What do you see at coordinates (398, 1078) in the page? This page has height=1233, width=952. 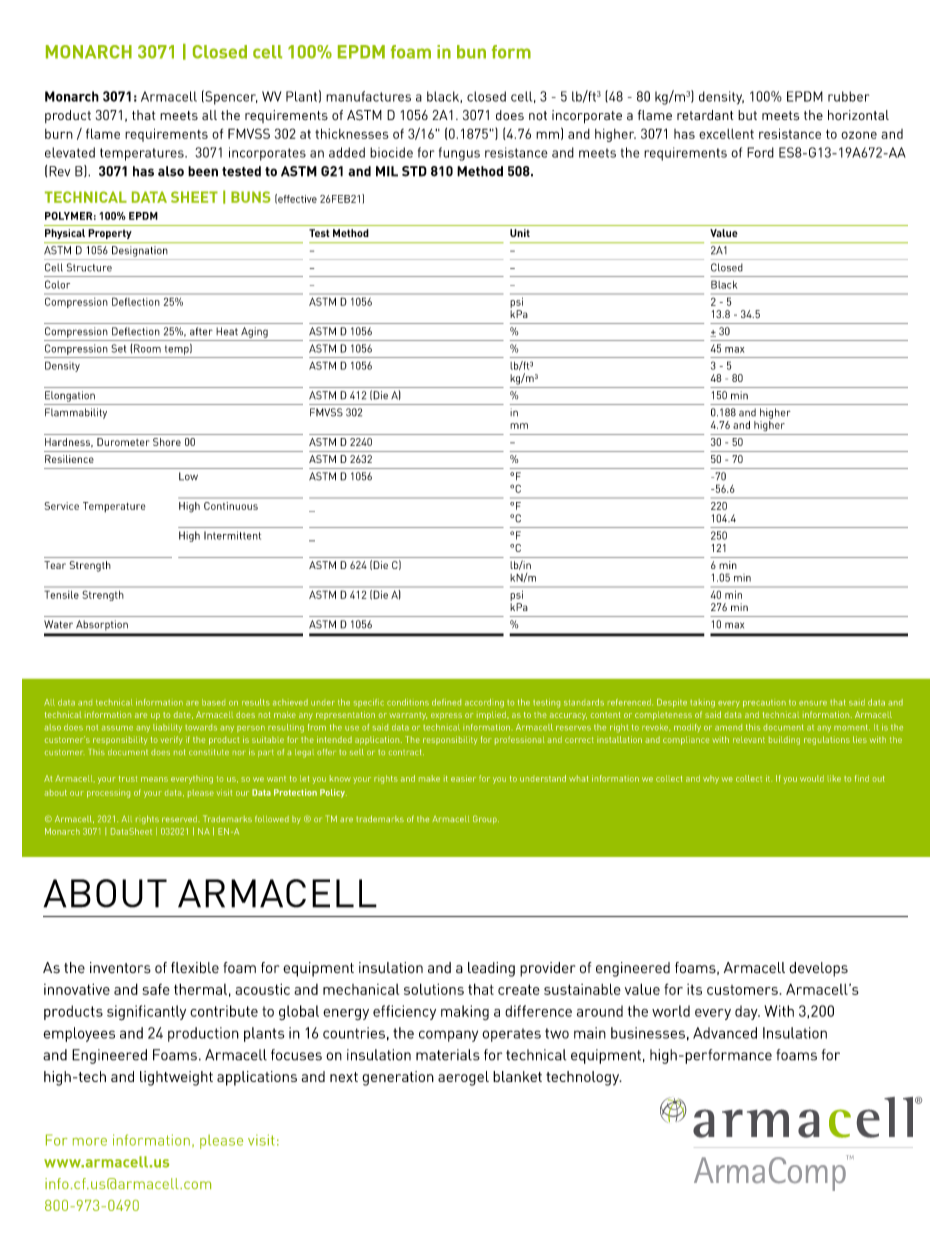 I see `generation` at bounding box center [398, 1078].
